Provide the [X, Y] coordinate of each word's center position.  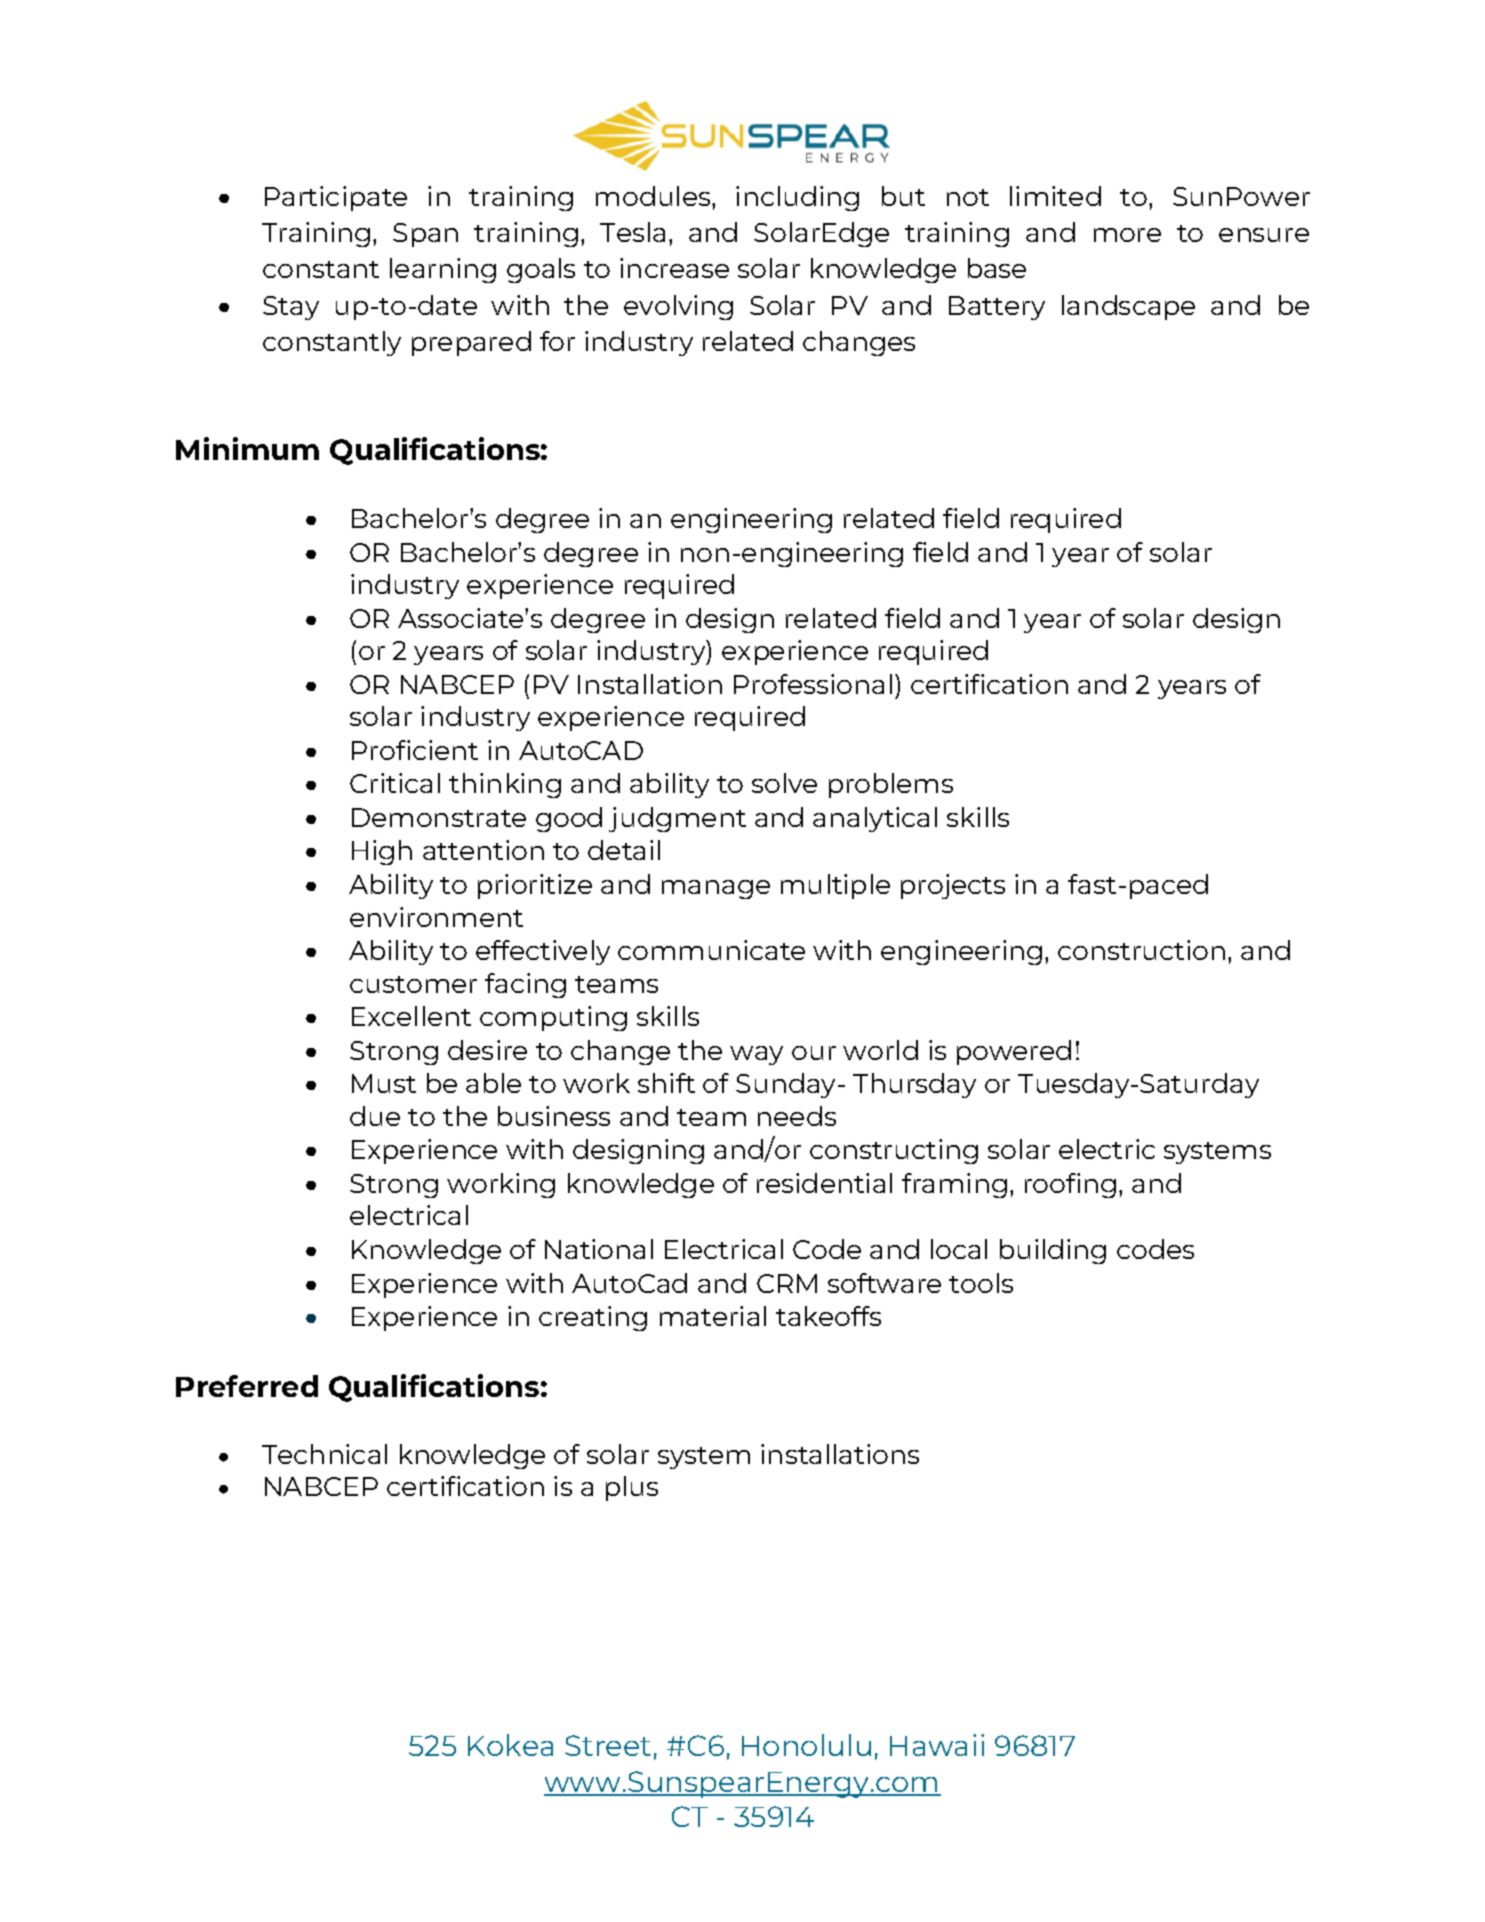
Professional [813, 684]
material [713, 1316]
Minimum [247, 448]
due [375, 1116]
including [797, 198]
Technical [324, 1454]
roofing [1070, 1185]
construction [1141, 950]
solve [784, 783]
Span [425, 235]
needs [797, 1116]
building [1053, 1251]
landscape [1128, 307]
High [382, 852]
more [1127, 235]
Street [608, 1745]
